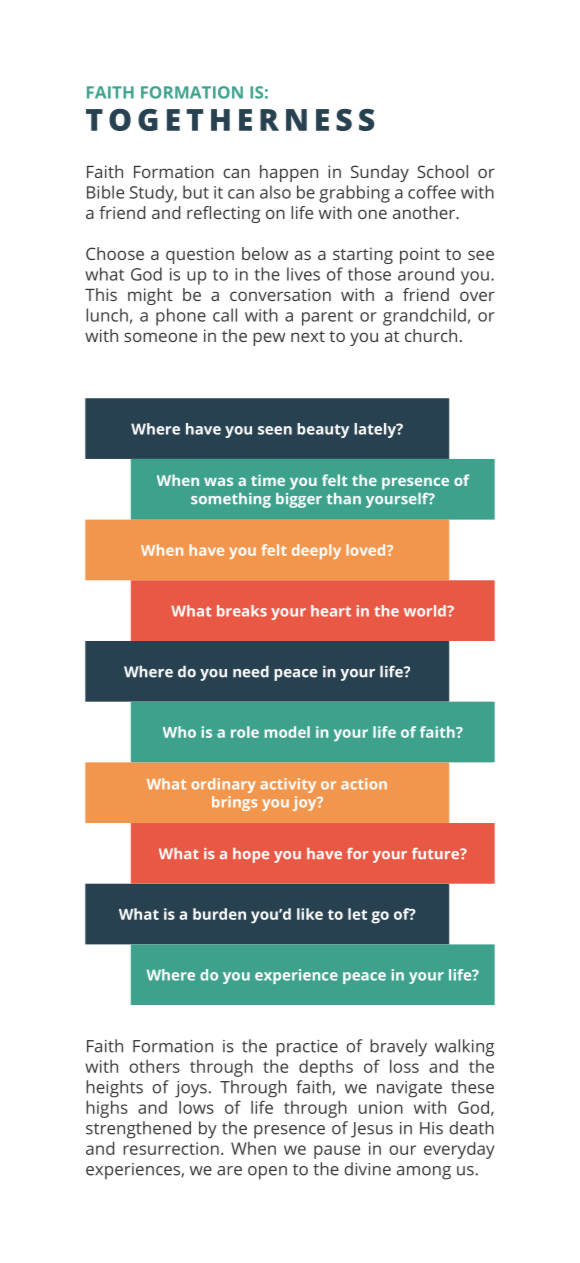 The height and width of the document is (1263, 580). Describe the element at coordinates (426, 611) in the document. I see `world` at that location.
